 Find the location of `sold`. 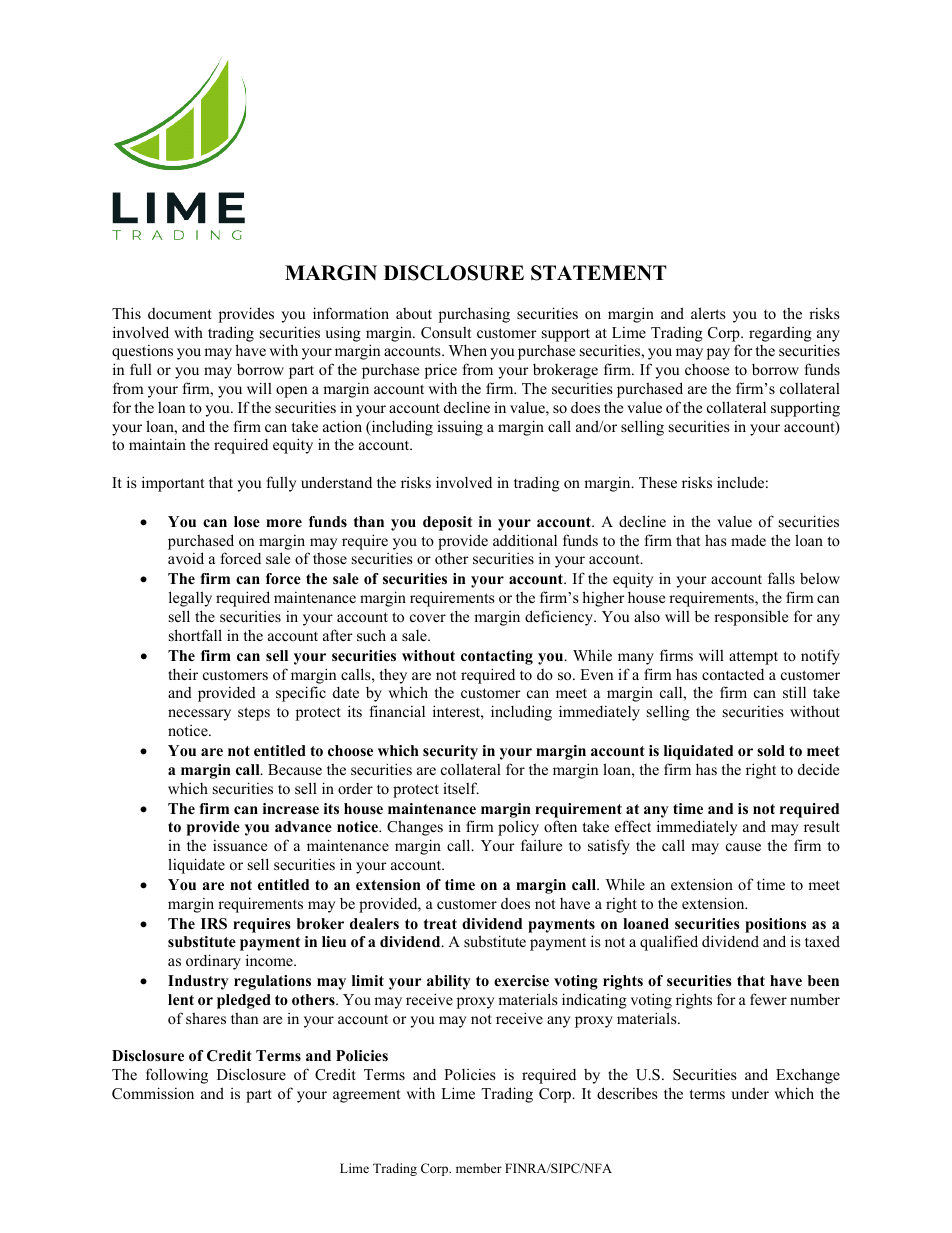

sold is located at coordinates (771, 751).
